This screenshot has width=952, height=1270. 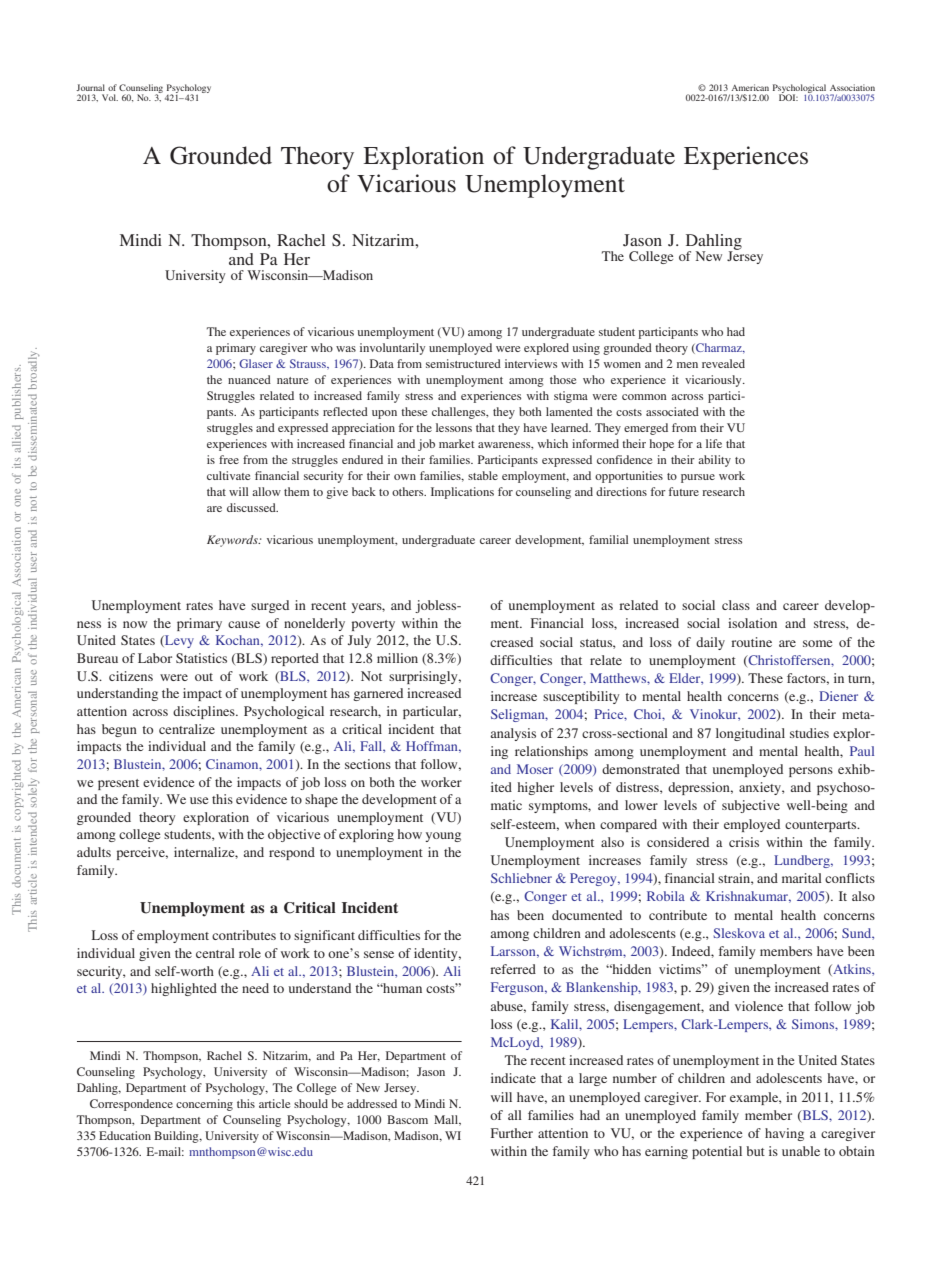 What do you see at coordinates (802, 878) in the screenshot?
I see `marital` at bounding box center [802, 878].
